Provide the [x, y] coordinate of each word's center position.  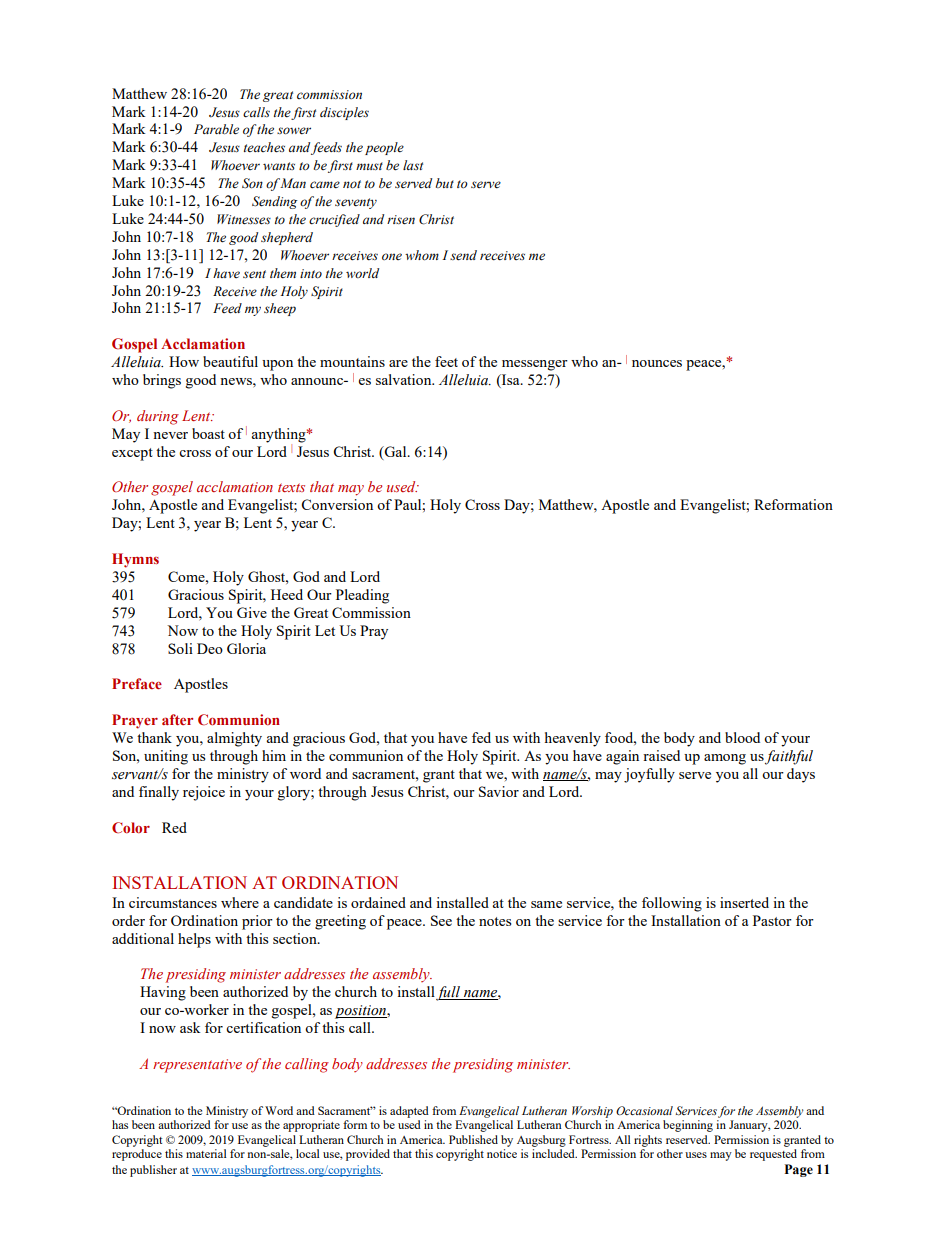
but [445, 183]
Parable [216, 129]
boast [208, 433]
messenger [535, 365]
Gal [395, 452]
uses [696, 1155]
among [725, 759]
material [206, 1153]
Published [473, 1139]
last [413, 165]
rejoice [204, 793]
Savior [499, 791]
